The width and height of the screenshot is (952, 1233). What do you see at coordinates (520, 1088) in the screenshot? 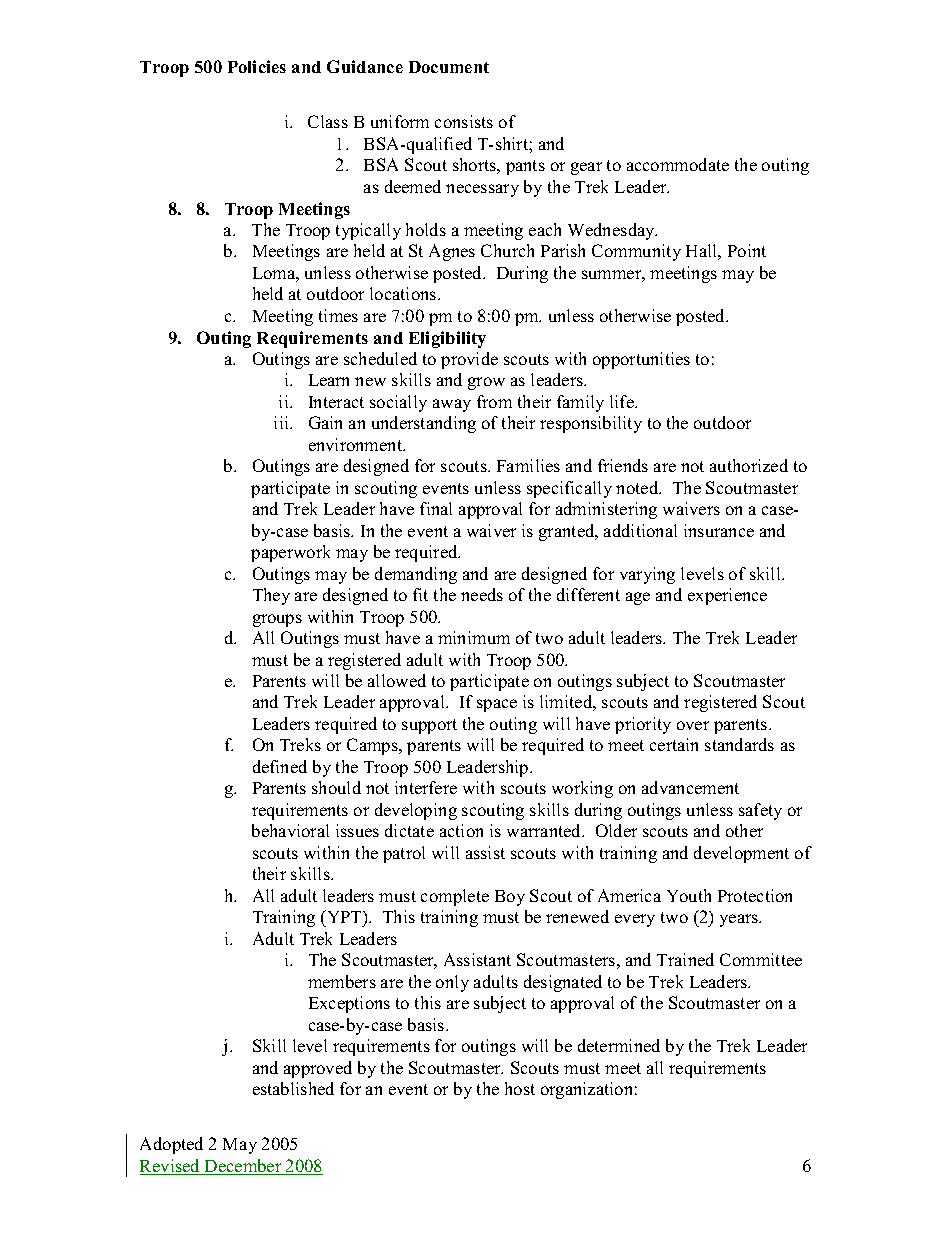
I see `host` at bounding box center [520, 1088].
